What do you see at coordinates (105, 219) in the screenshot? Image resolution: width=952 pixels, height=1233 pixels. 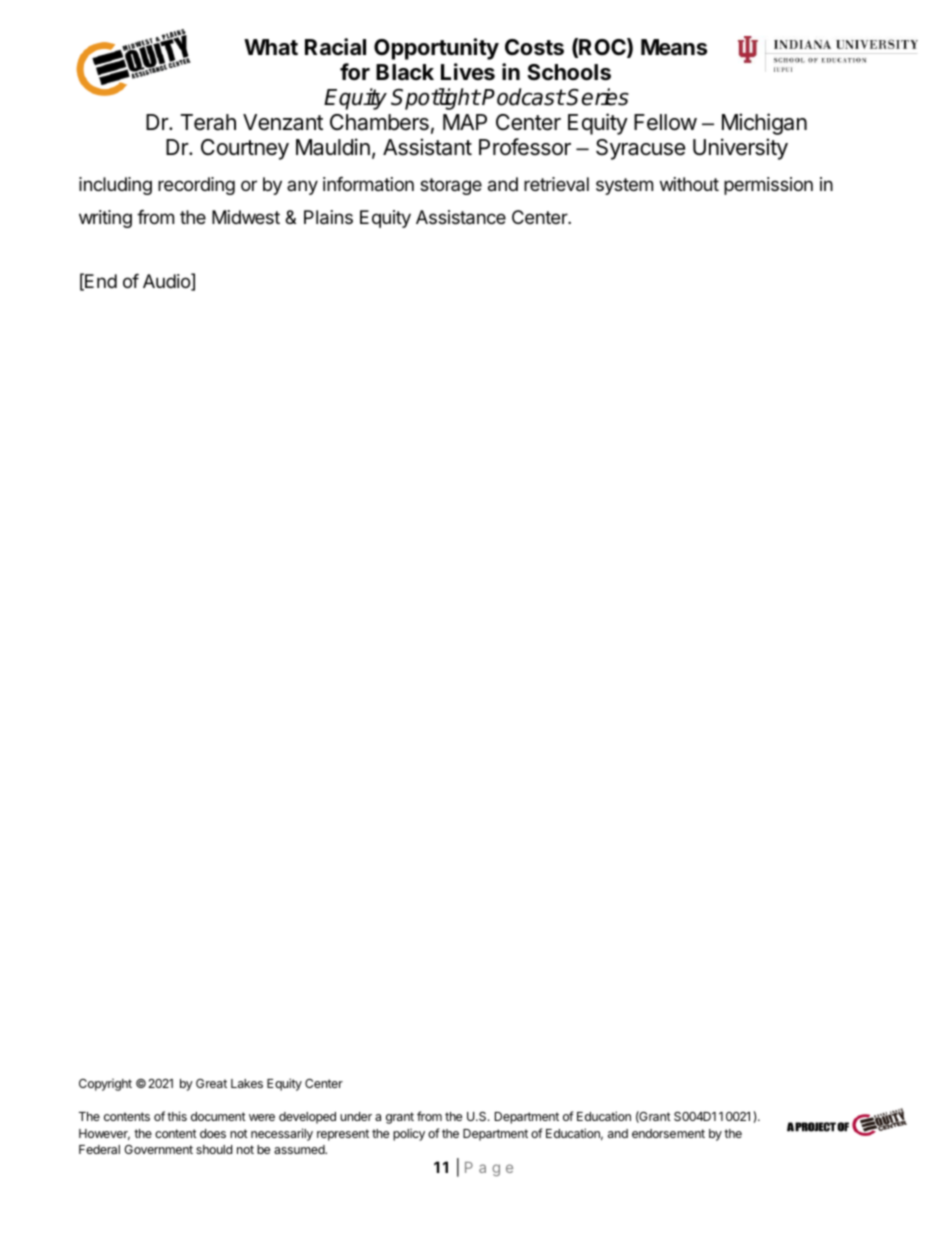 I see `writing` at bounding box center [105, 219].
